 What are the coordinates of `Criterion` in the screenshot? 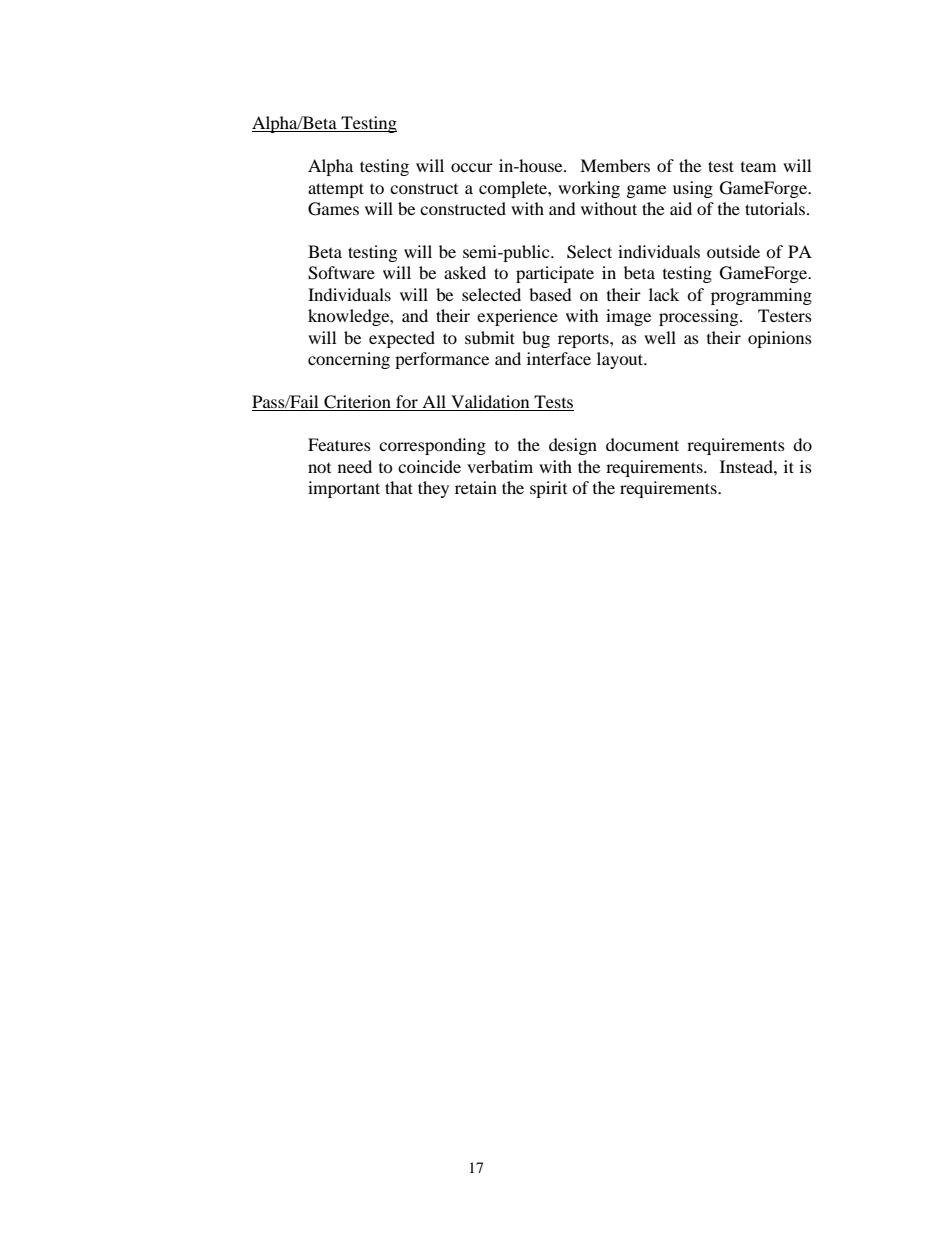 It's located at (357, 403).
